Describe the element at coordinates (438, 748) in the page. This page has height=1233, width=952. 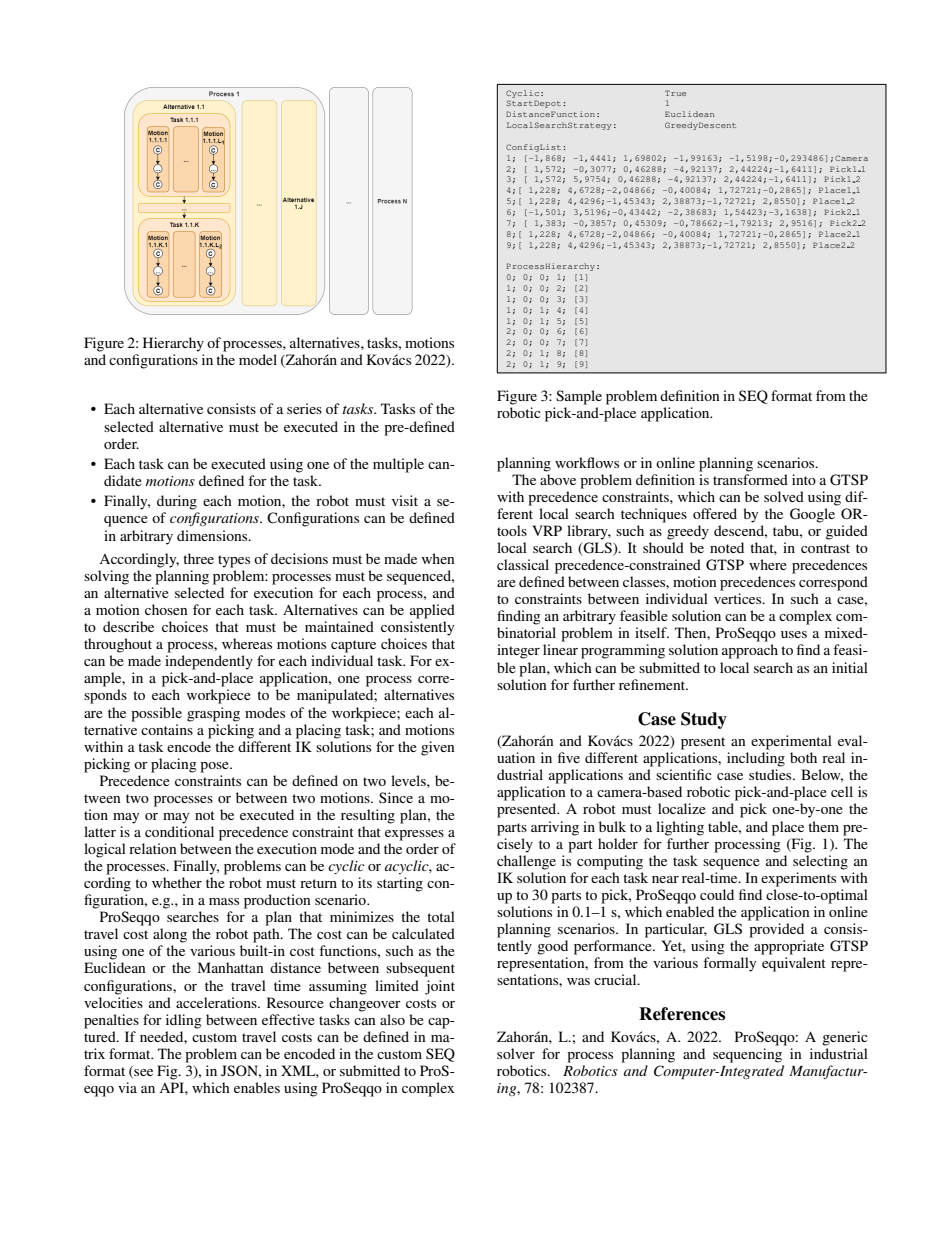
I see `given` at that location.
